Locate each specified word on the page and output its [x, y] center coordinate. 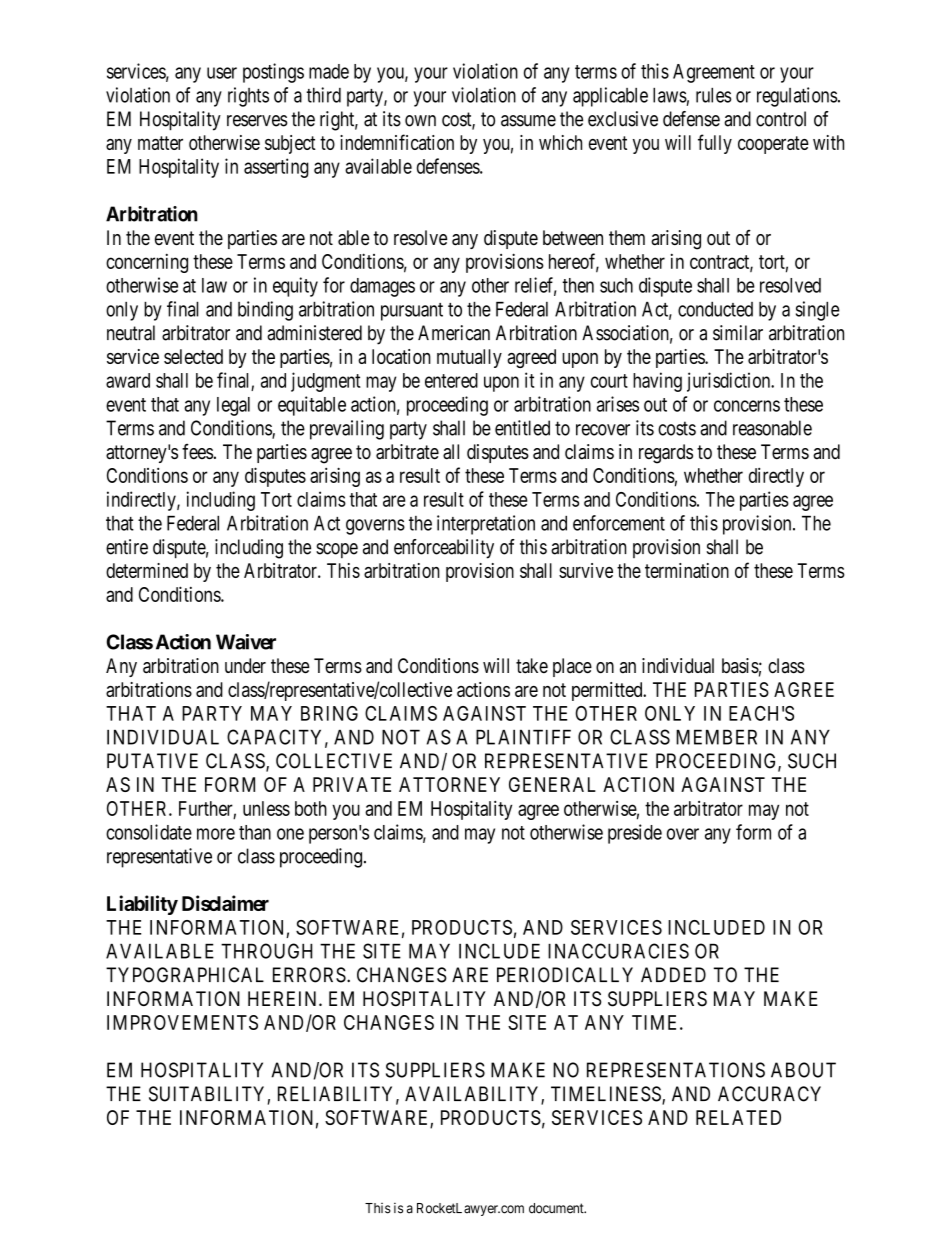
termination [687, 570]
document [557, 1208]
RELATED [738, 1117]
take [532, 666]
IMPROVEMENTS [182, 1022]
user [222, 73]
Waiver [246, 642]
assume [528, 121]
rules [714, 95]
